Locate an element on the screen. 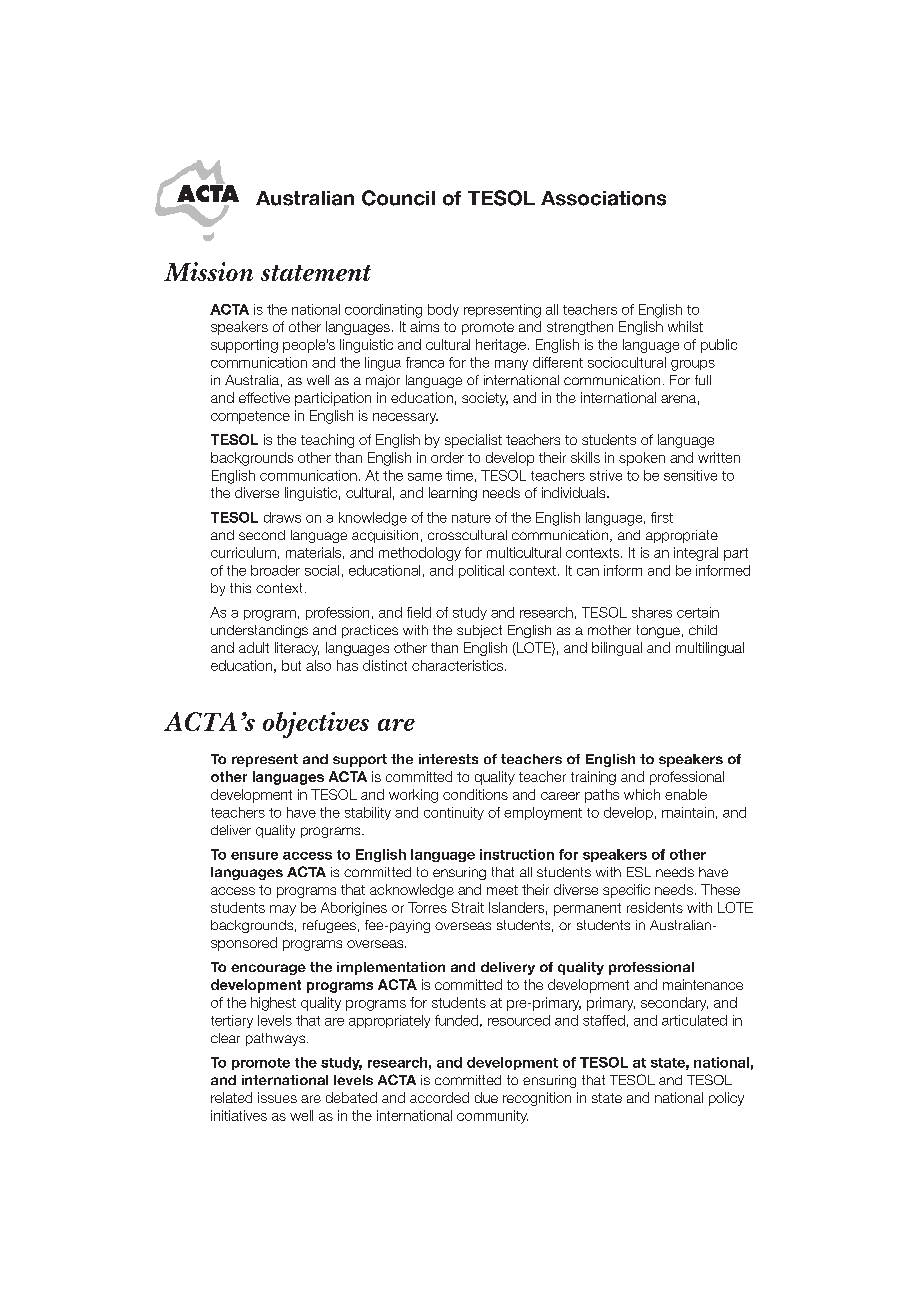  due is located at coordinates (486, 1097).
